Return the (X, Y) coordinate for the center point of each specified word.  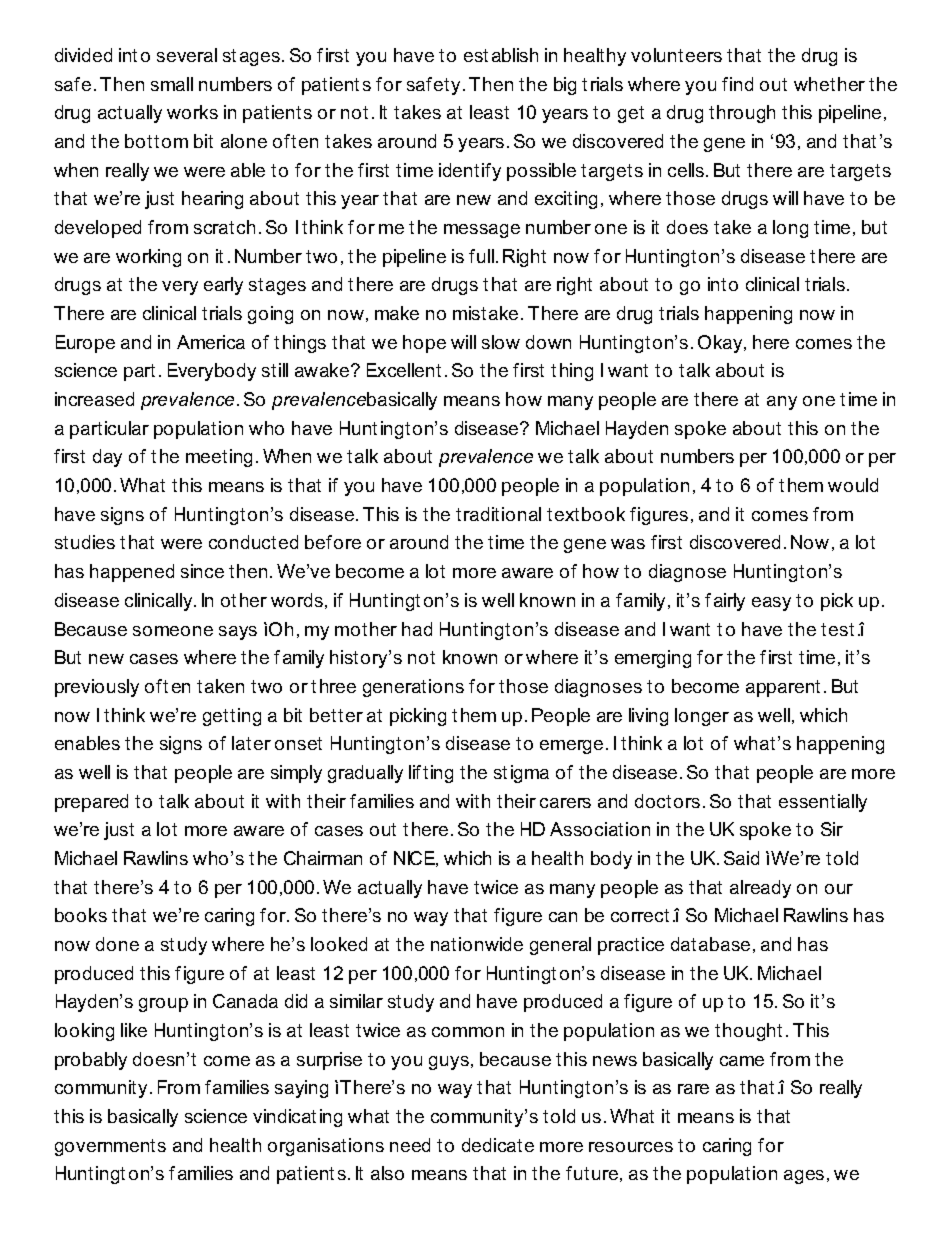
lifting (431, 774)
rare (693, 1089)
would (853, 485)
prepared (91, 803)
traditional (498, 514)
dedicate (498, 1145)
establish (501, 55)
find (737, 84)
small (172, 84)
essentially (823, 803)
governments (110, 1147)
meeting (219, 458)
